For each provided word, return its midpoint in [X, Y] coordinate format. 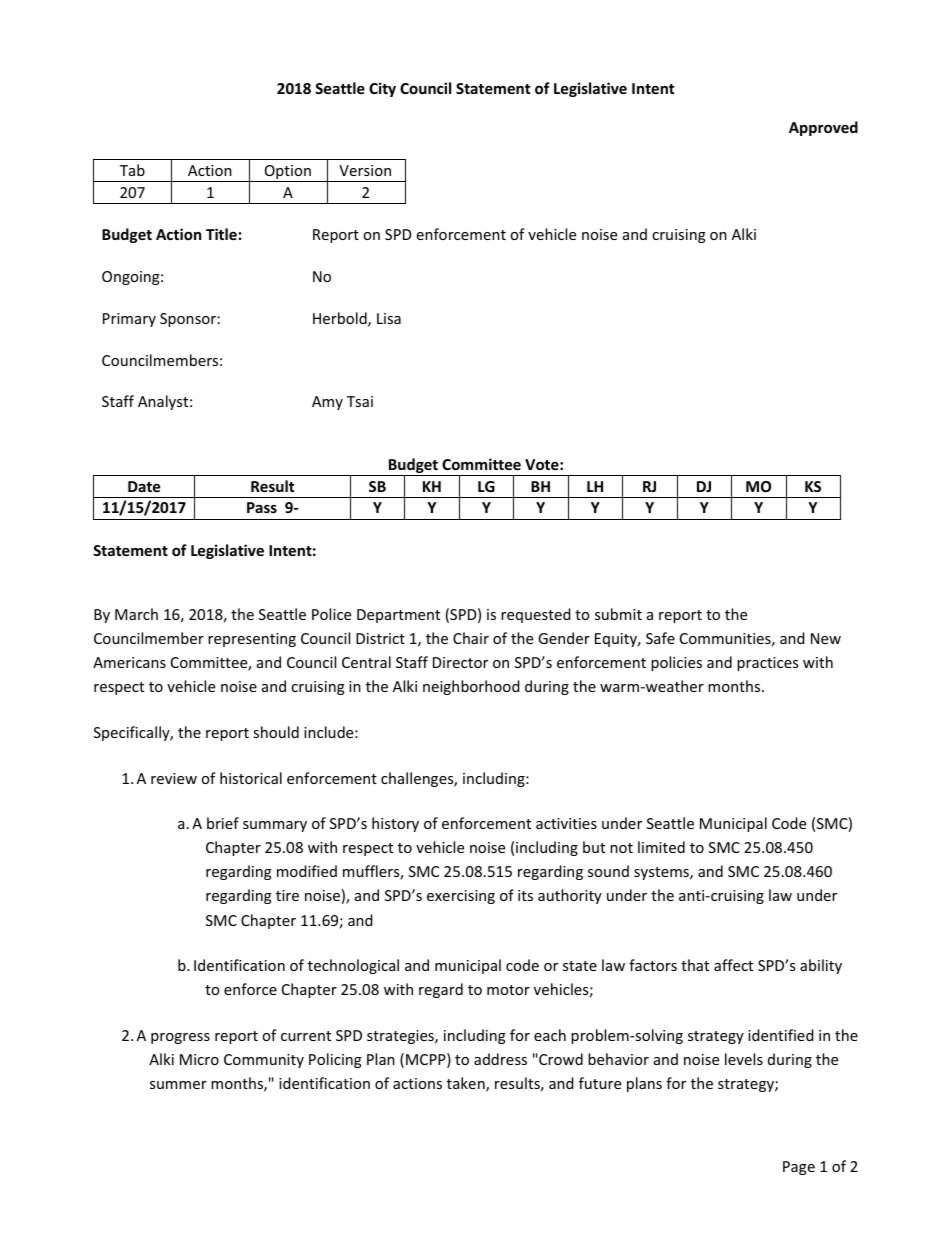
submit [618, 614]
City [382, 89]
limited [661, 847]
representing [252, 640]
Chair [471, 638]
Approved [823, 128]
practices [767, 664]
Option [288, 173]
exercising [461, 897]
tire [287, 895]
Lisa [389, 318]
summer [178, 1085]
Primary [129, 320]
